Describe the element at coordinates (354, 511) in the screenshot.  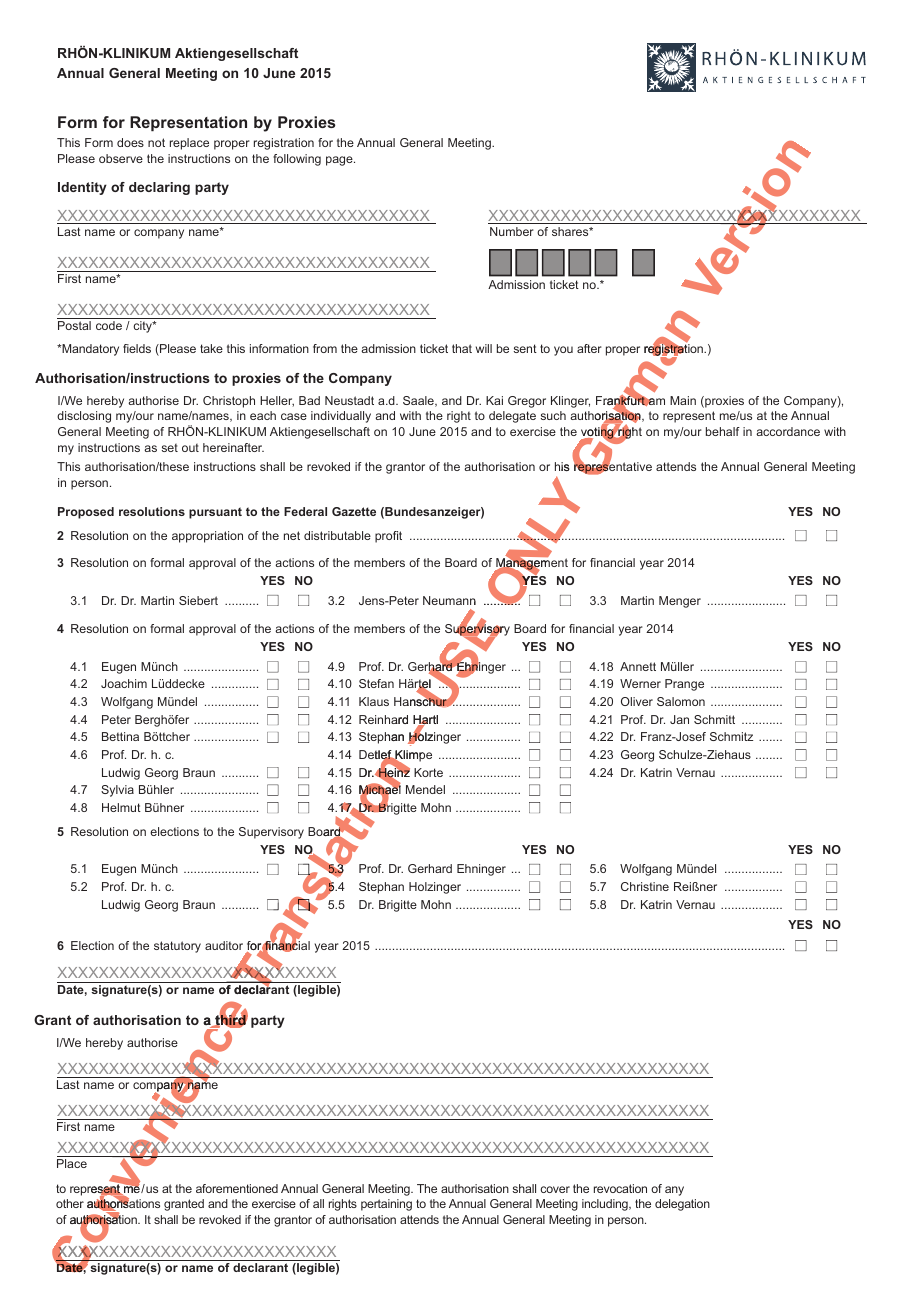
I see `Gazette` at that location.
